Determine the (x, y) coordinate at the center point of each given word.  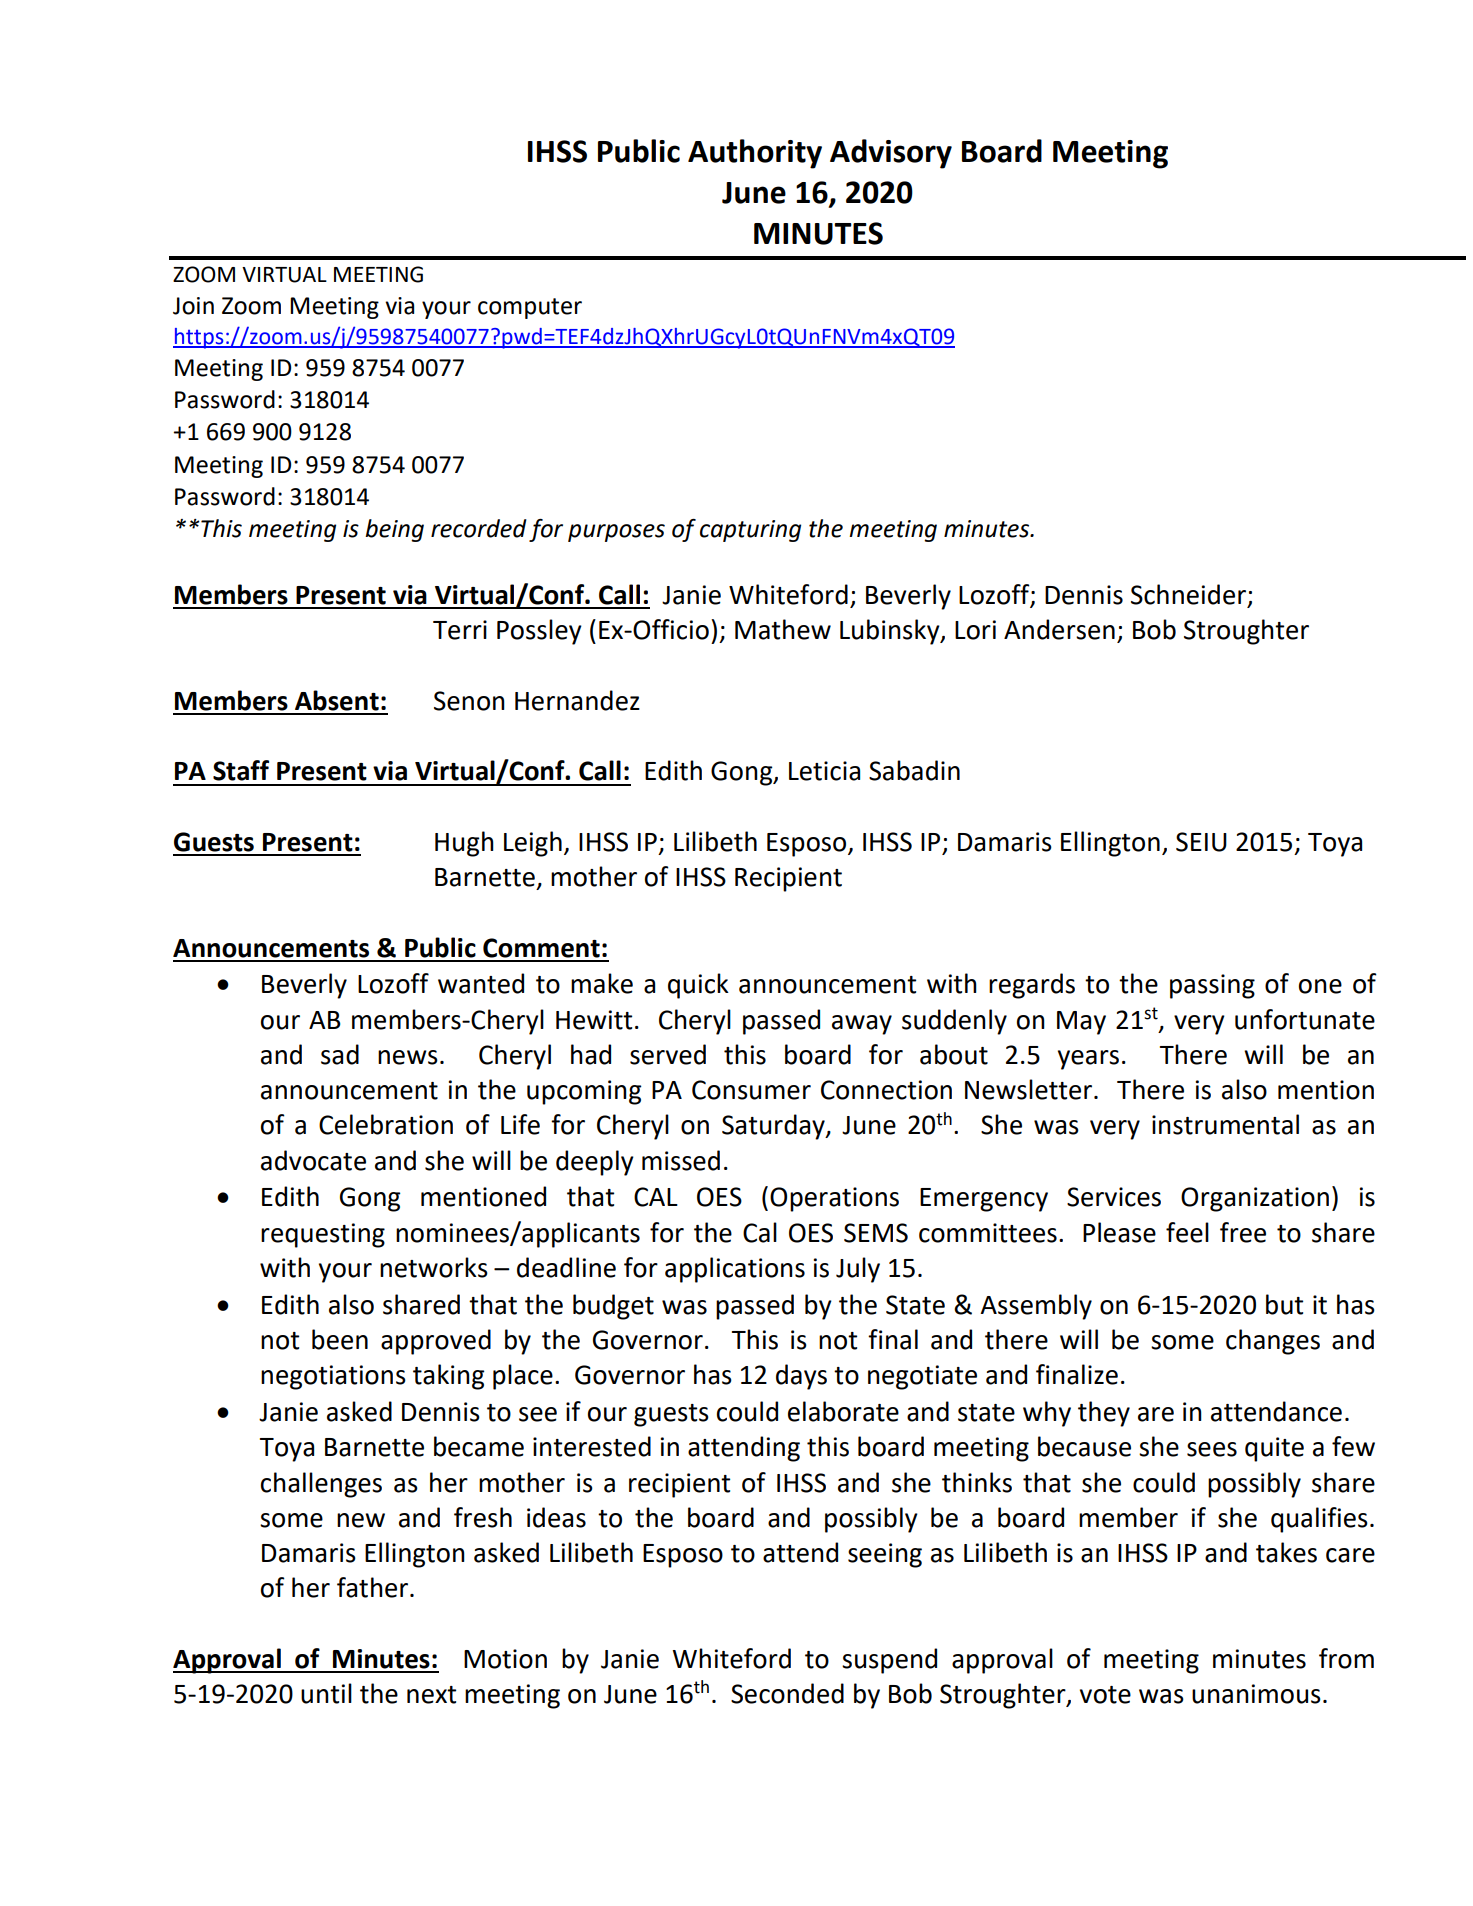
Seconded (787, 1693)
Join (193, 306)
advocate (313, 1160)
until (326, 1693)
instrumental (1225, 1124)
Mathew (783, 629)
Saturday (774, 1127)
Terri (460, 630)
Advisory (891, 154)
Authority (755, 154)
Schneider (1190, 595)
